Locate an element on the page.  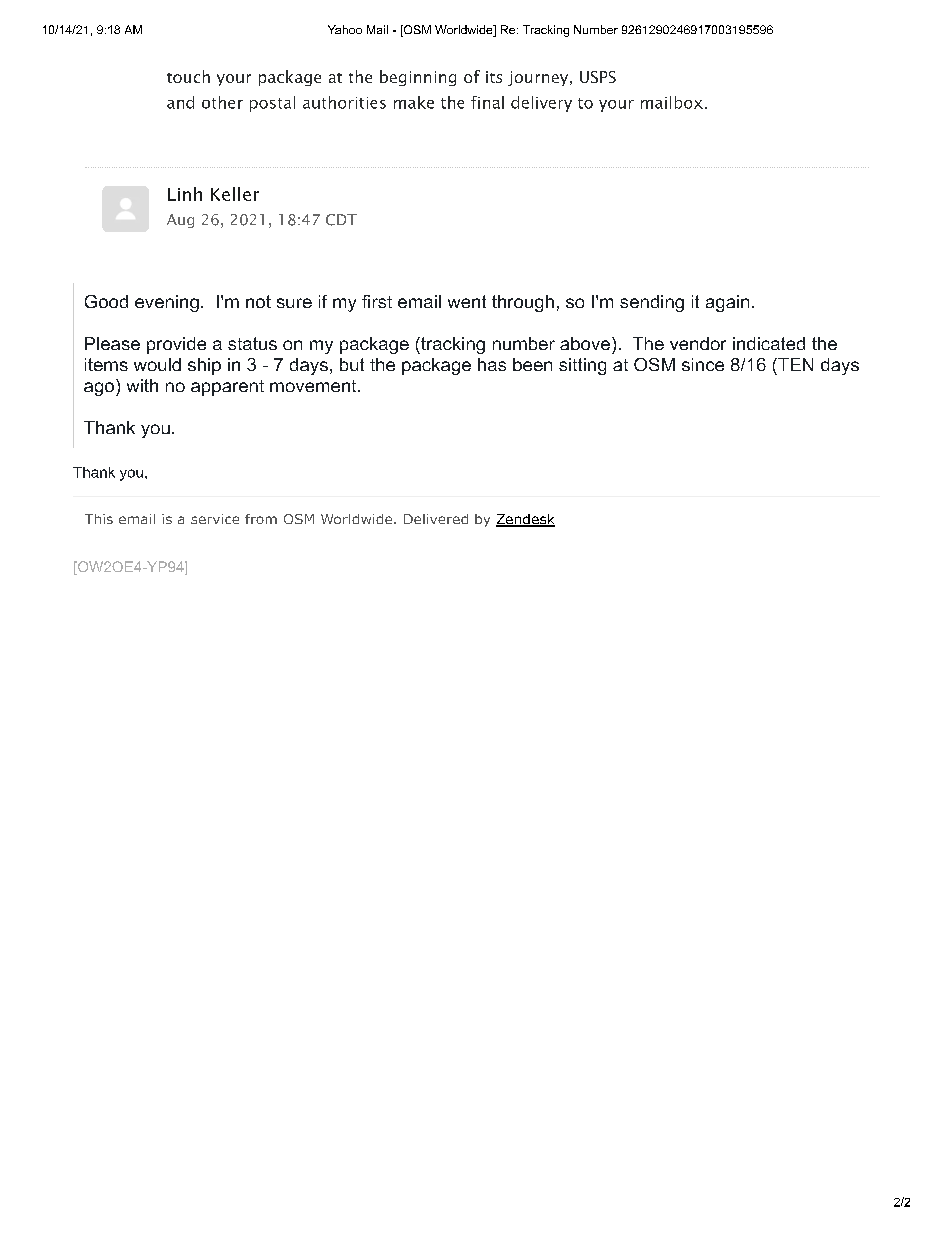
service is located at coordinates (215, 519).
